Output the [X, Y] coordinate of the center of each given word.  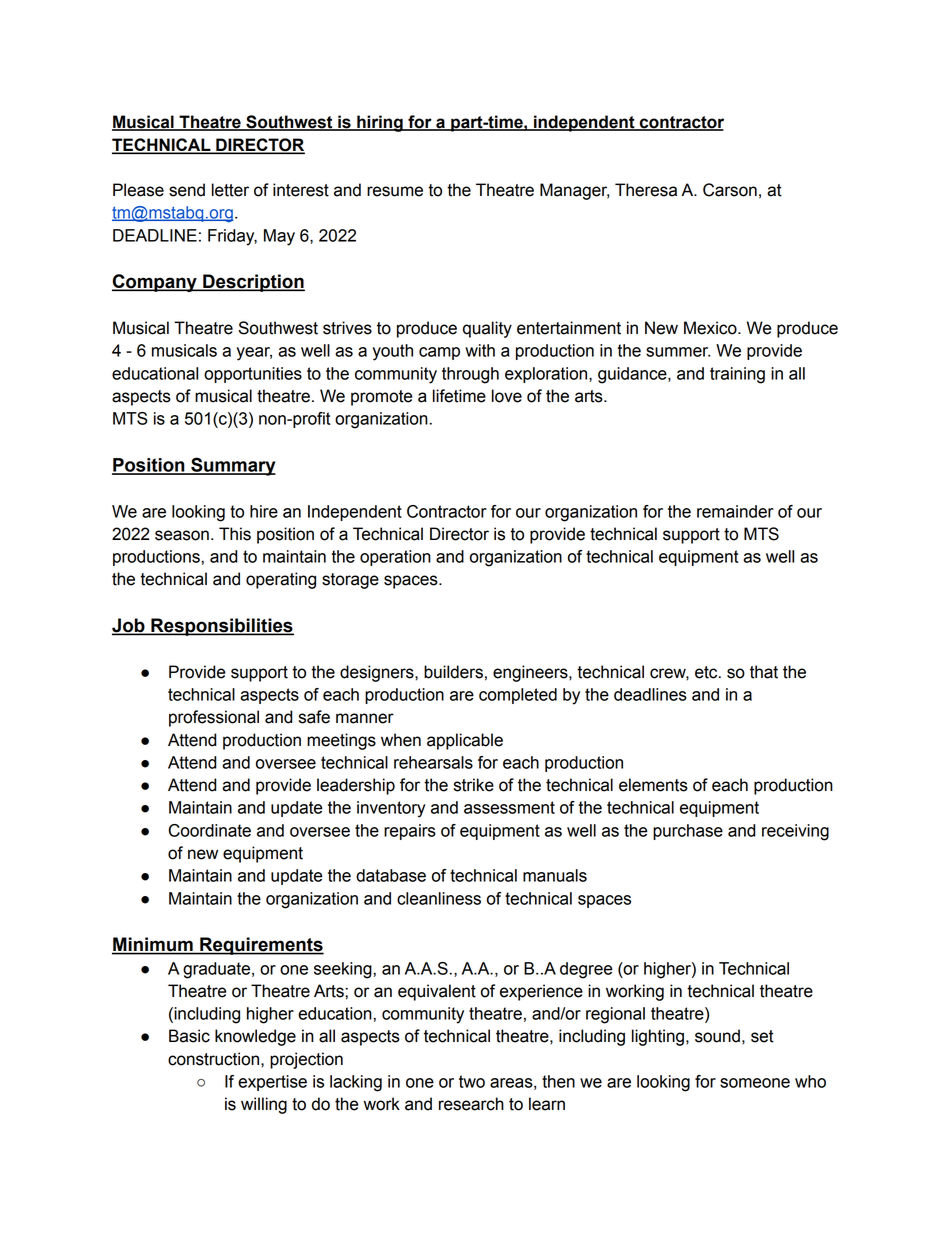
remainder [735, 511]
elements [653, 785]
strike [474, 785]
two [472, 1081]
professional [214, 718]
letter [230, 190]
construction [213, 1059]
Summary [232, 466]
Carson [730, 190]
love [507, 396]
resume [395, 191]
